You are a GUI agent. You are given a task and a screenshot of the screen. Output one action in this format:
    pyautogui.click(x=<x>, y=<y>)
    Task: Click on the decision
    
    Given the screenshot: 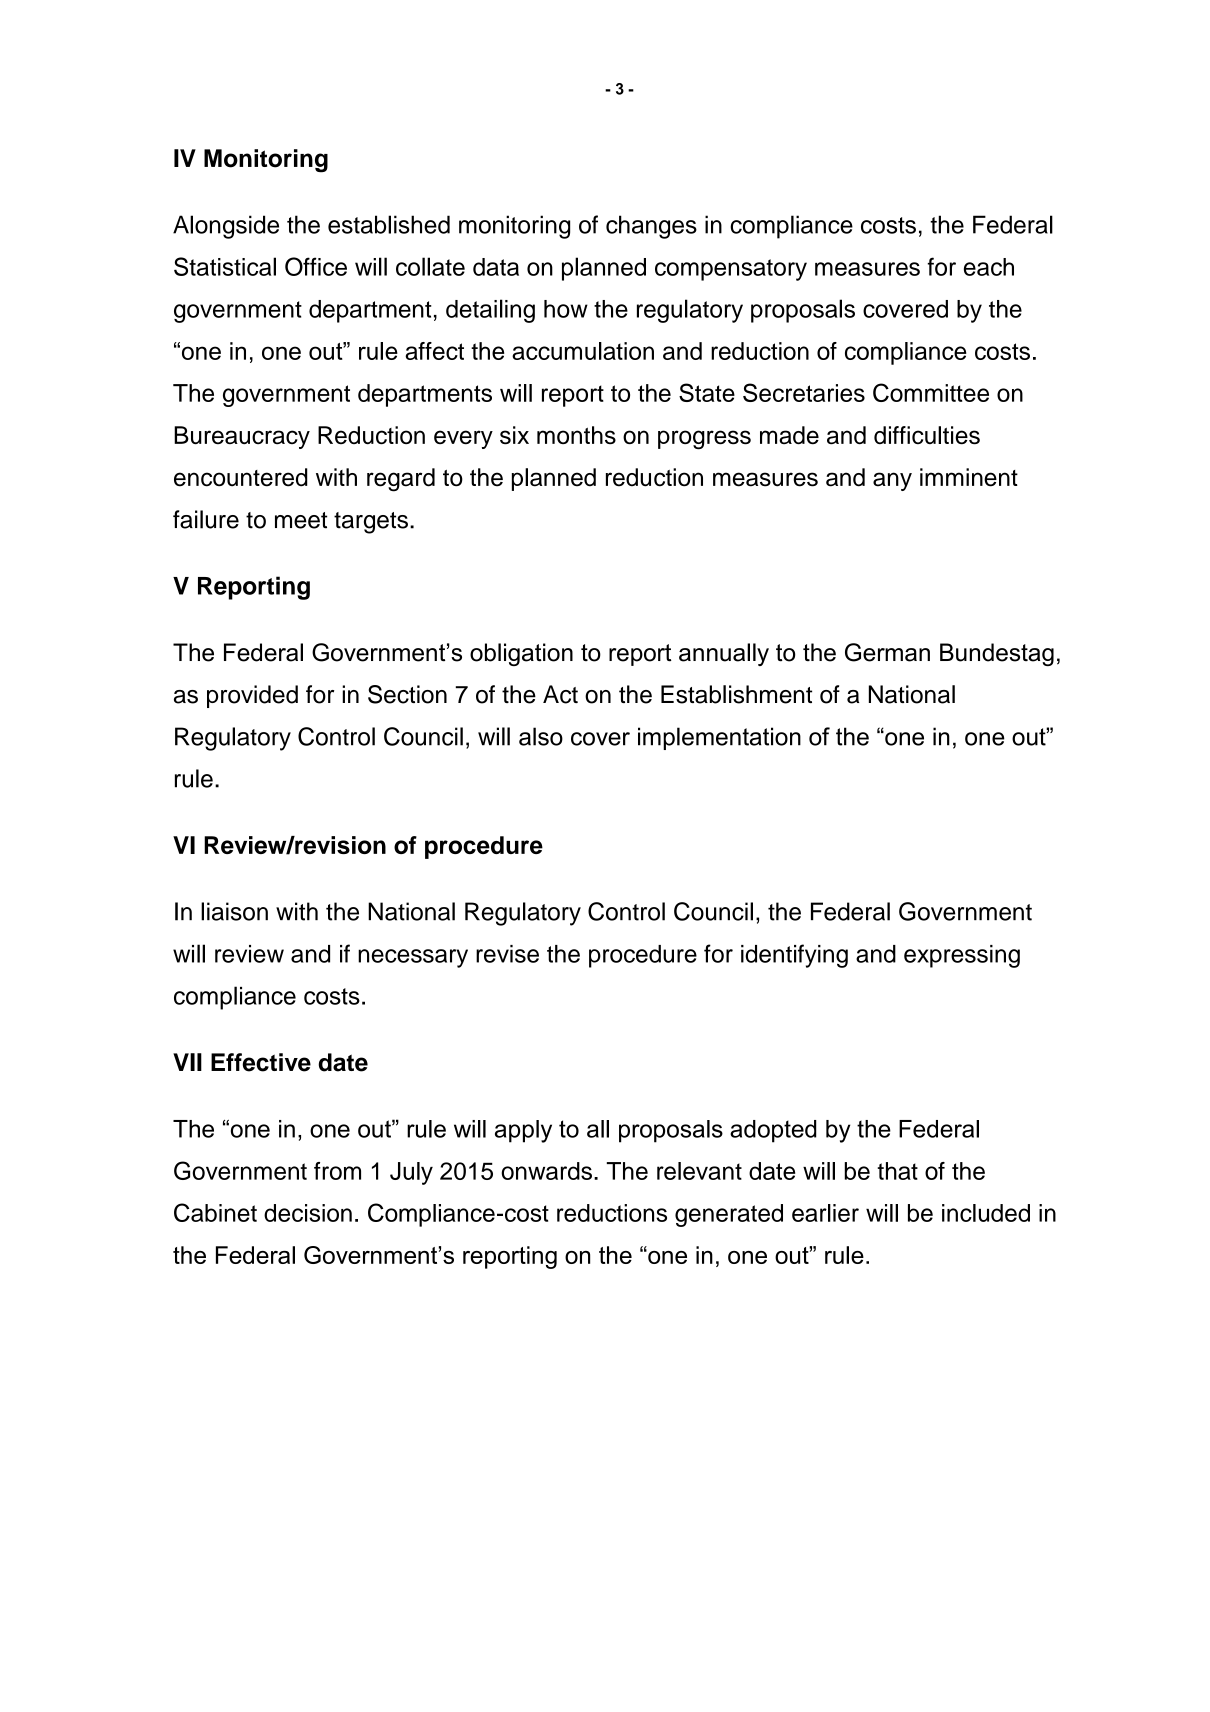 What is the action you would take?
    pyautogui.click(x=308, y=1213)
